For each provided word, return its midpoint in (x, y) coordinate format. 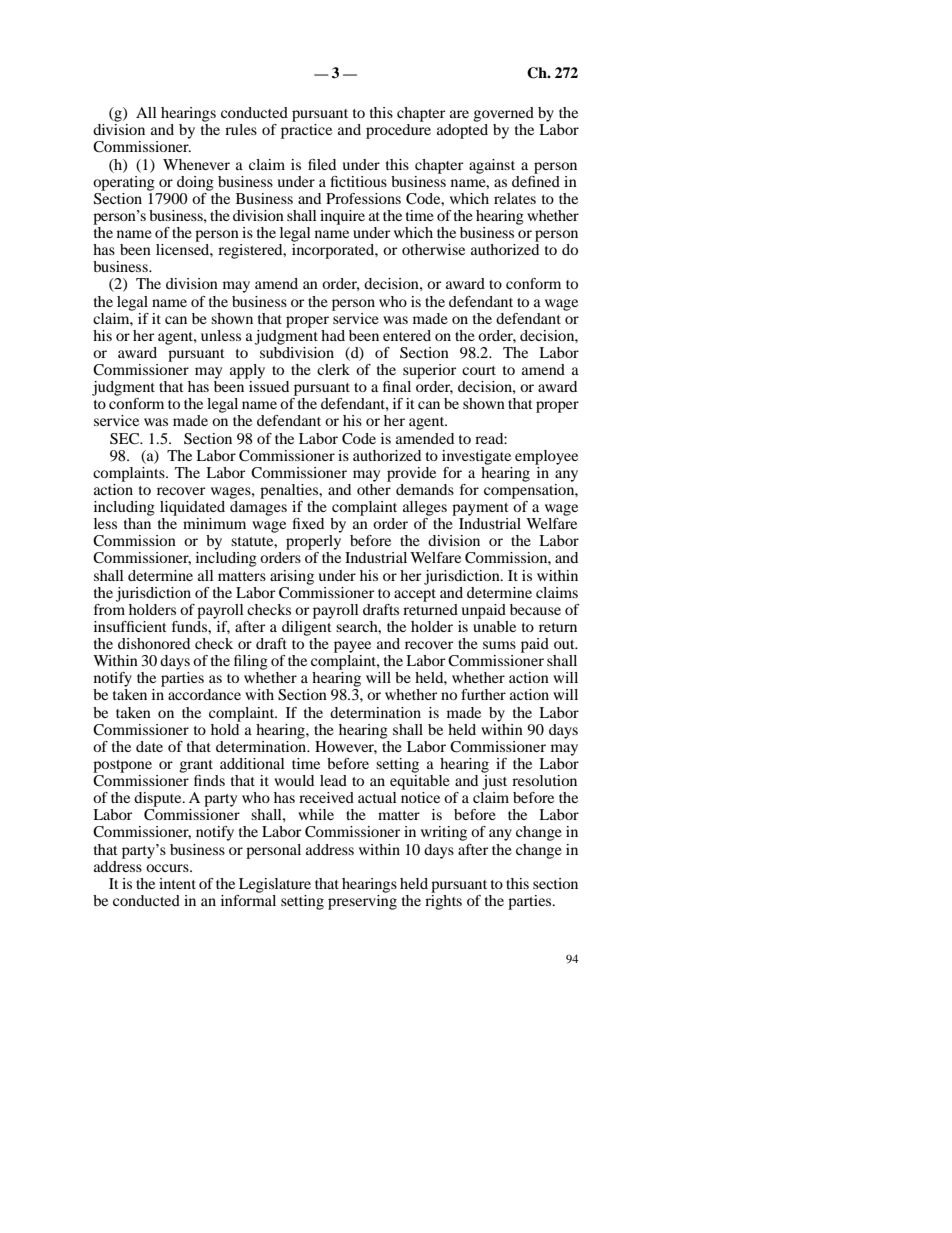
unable (494, 625)
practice (306, 131)
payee (352, 647)
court (479, 370)
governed (503, 114)
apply (247, 371)
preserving (362, 901)
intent (177, 883)
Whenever (196, 164)
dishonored (154, 643)
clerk (333, 369)
